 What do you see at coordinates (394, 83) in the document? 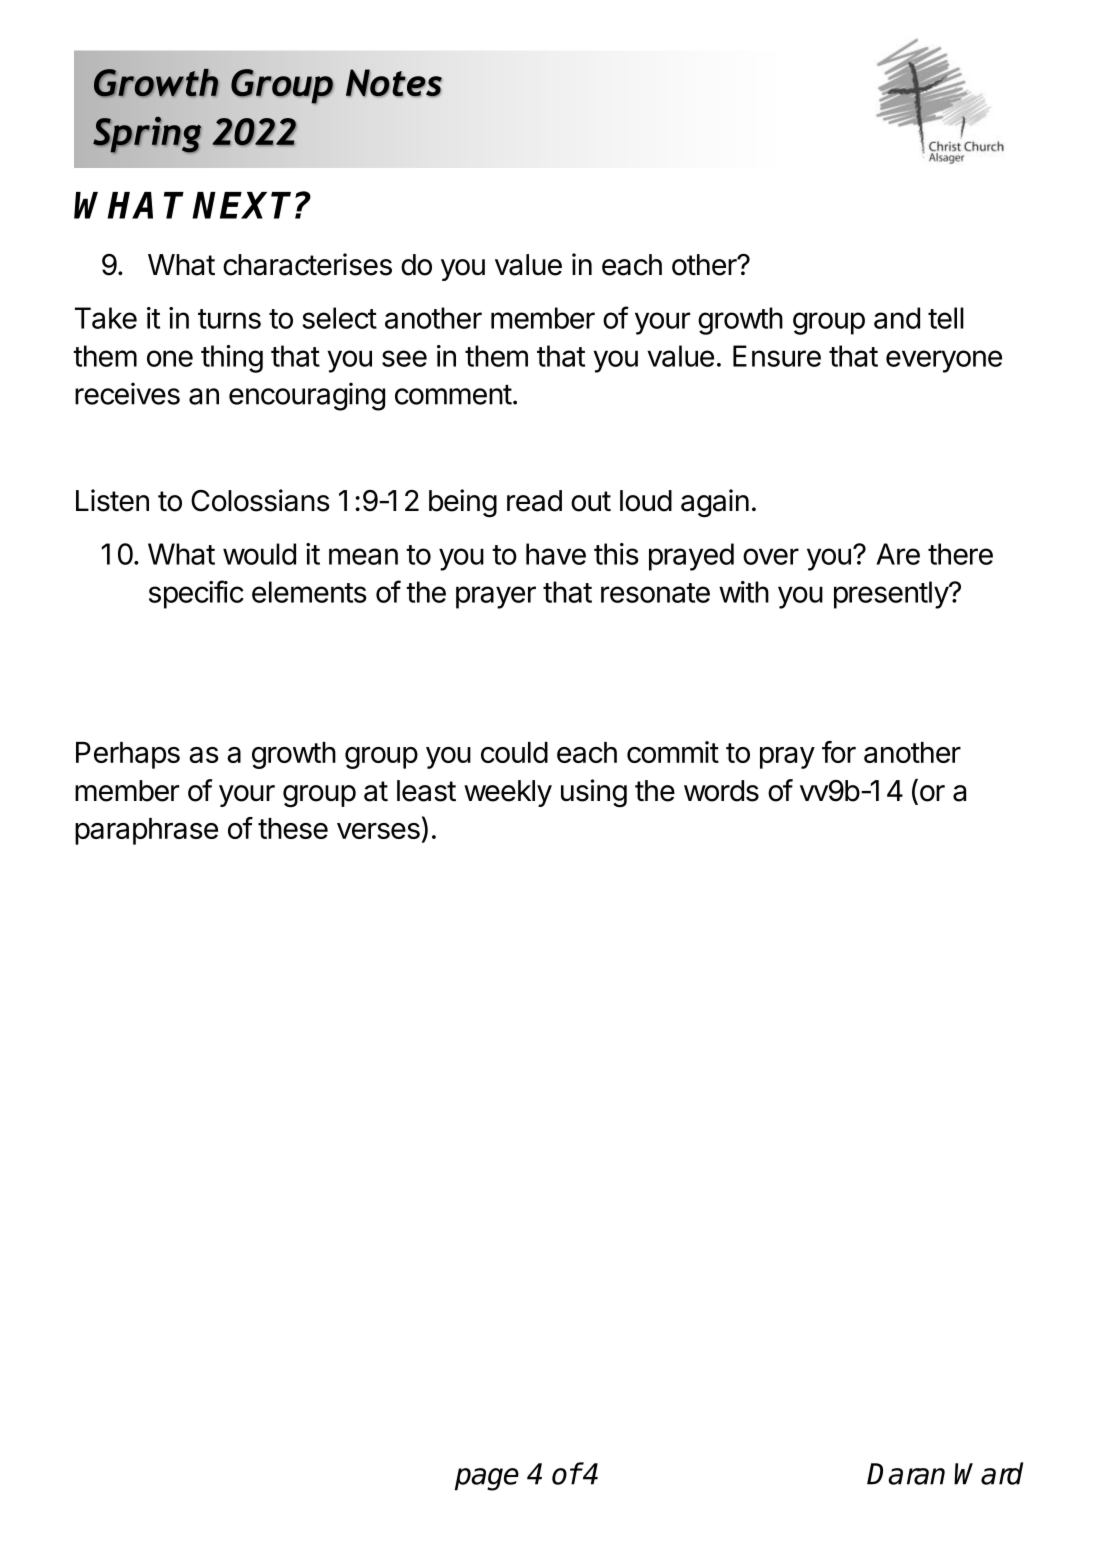
I see `Notes` at bounding box center [394, 83].
